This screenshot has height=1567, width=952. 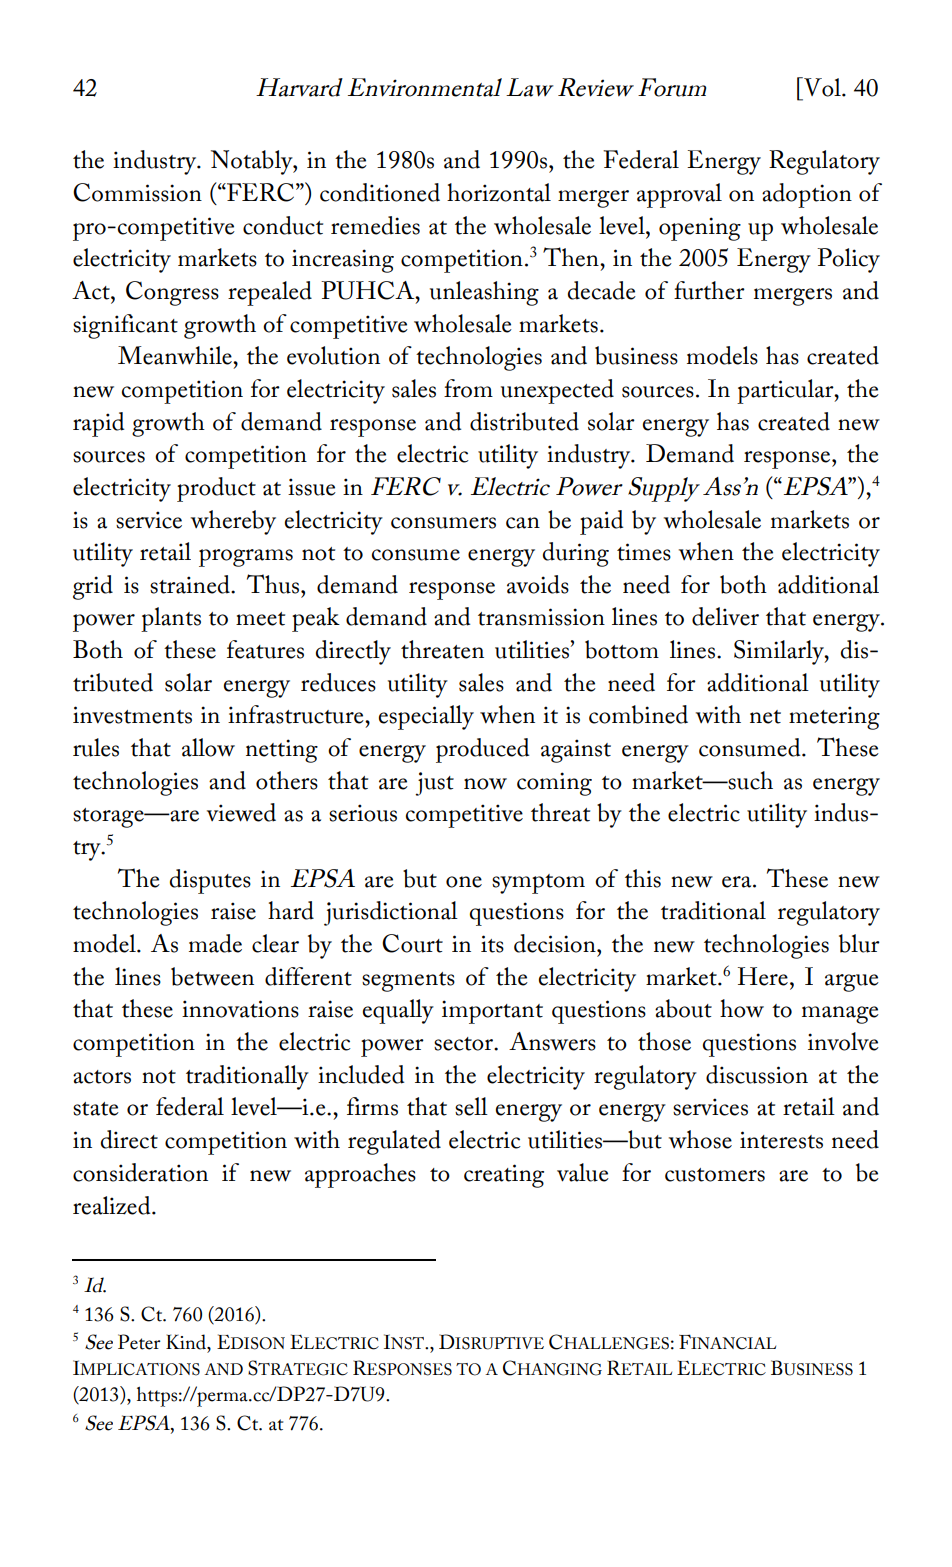 What do you see at coordinates (208, 747) in the screenshot?
I see `allow` at bounding box center [208, 747].
